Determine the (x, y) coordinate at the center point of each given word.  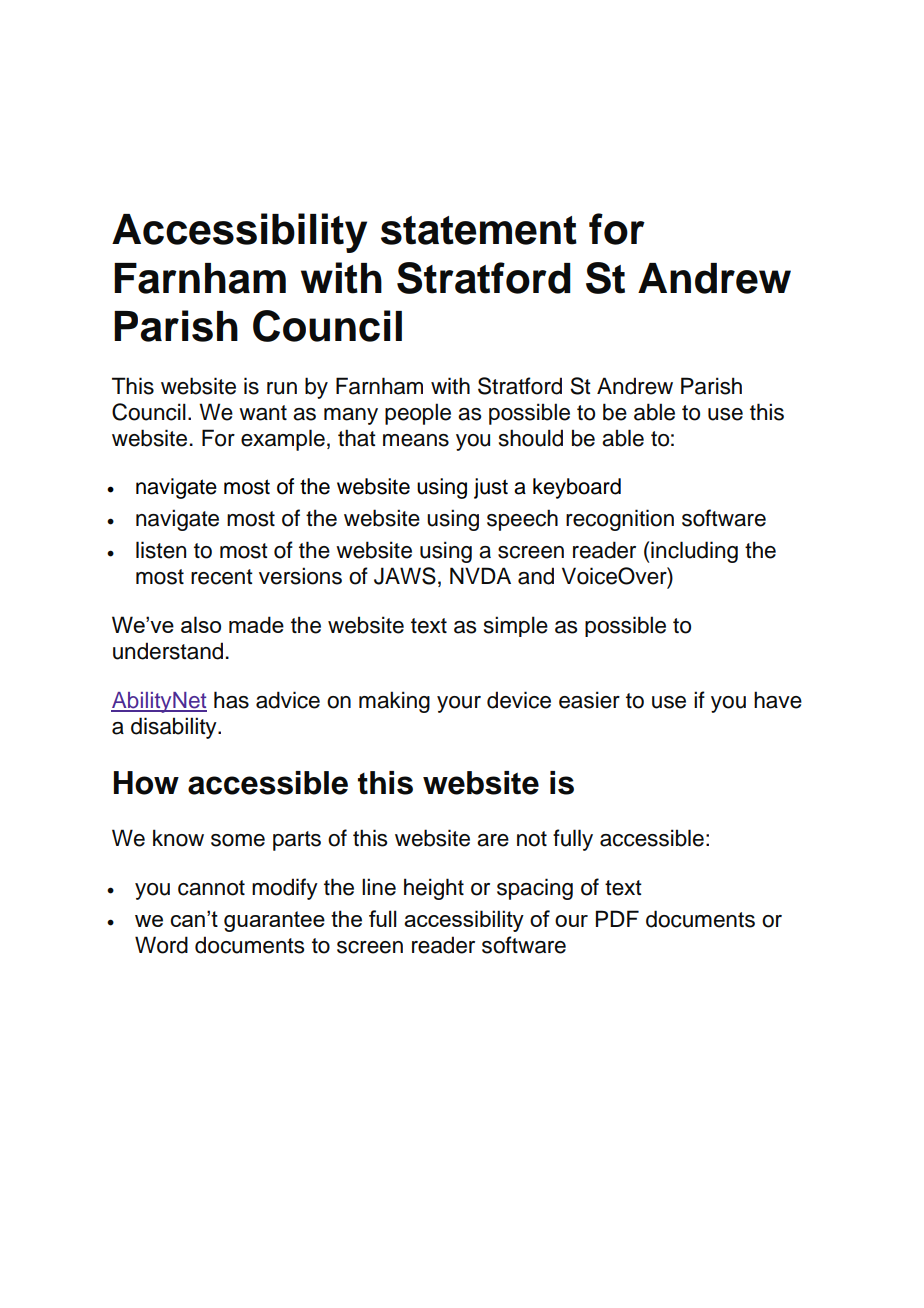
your (459, 704)
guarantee (274, 921)
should (531, 438)
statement (479, 230)
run (282, 388)
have (778, 700)
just (491, 488)
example (283, 440)
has (231, 700)
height (434, 889)
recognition (620, 520)
